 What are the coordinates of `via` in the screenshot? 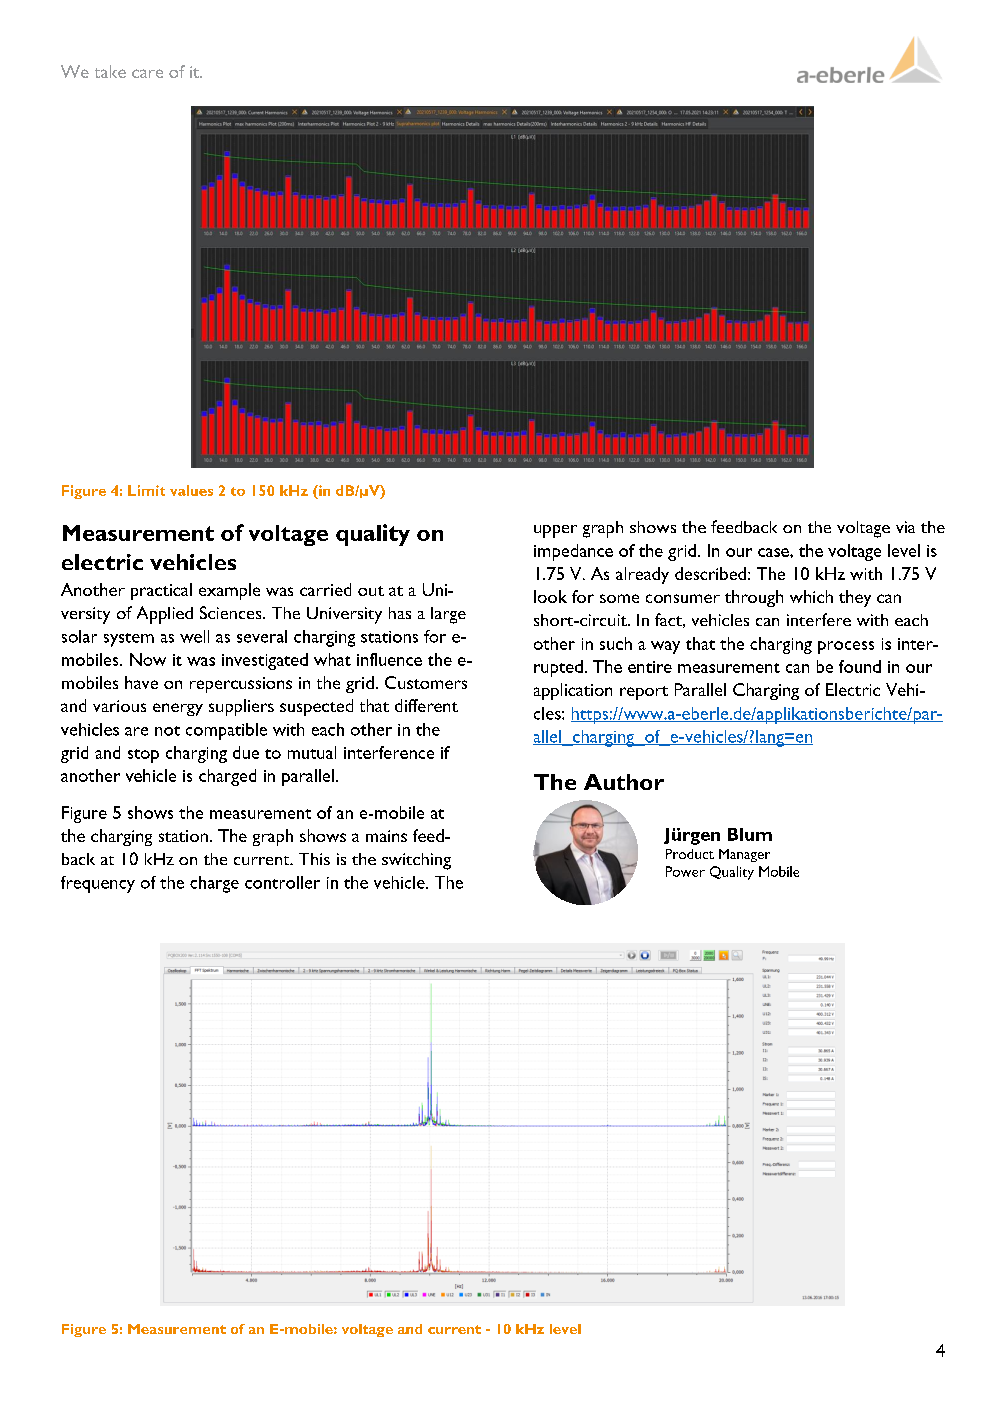 It's located at (905, 527).
